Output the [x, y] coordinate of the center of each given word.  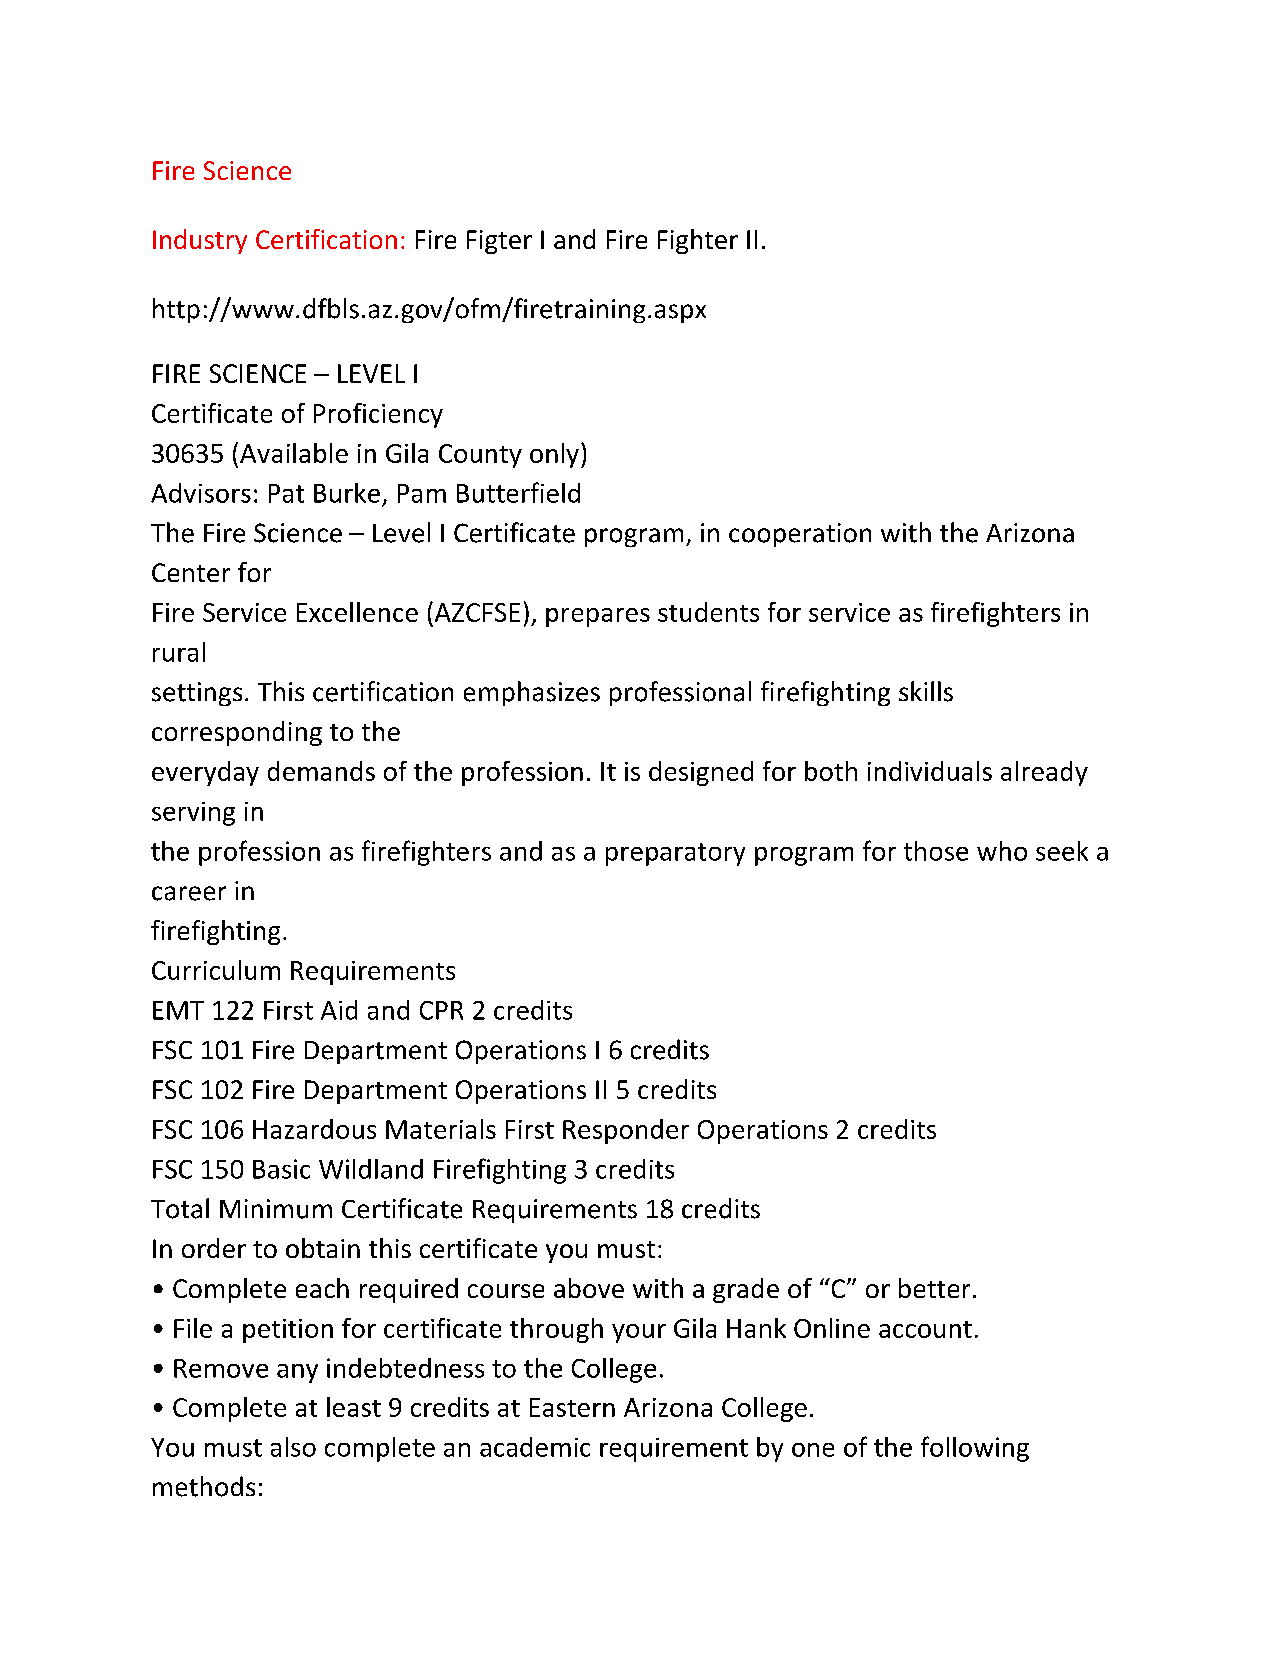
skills [926, 691]
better [934, 1288]
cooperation [800, 535]
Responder [626, 1131]
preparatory [675, 854]
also [293, 1447]
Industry [200, 241]
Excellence [357, 612]
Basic [281, 1169]
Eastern [572, 1407]
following [975, 1449]
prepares [598, 617]
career [189, 893]
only [554, 455]
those [936, 851]
